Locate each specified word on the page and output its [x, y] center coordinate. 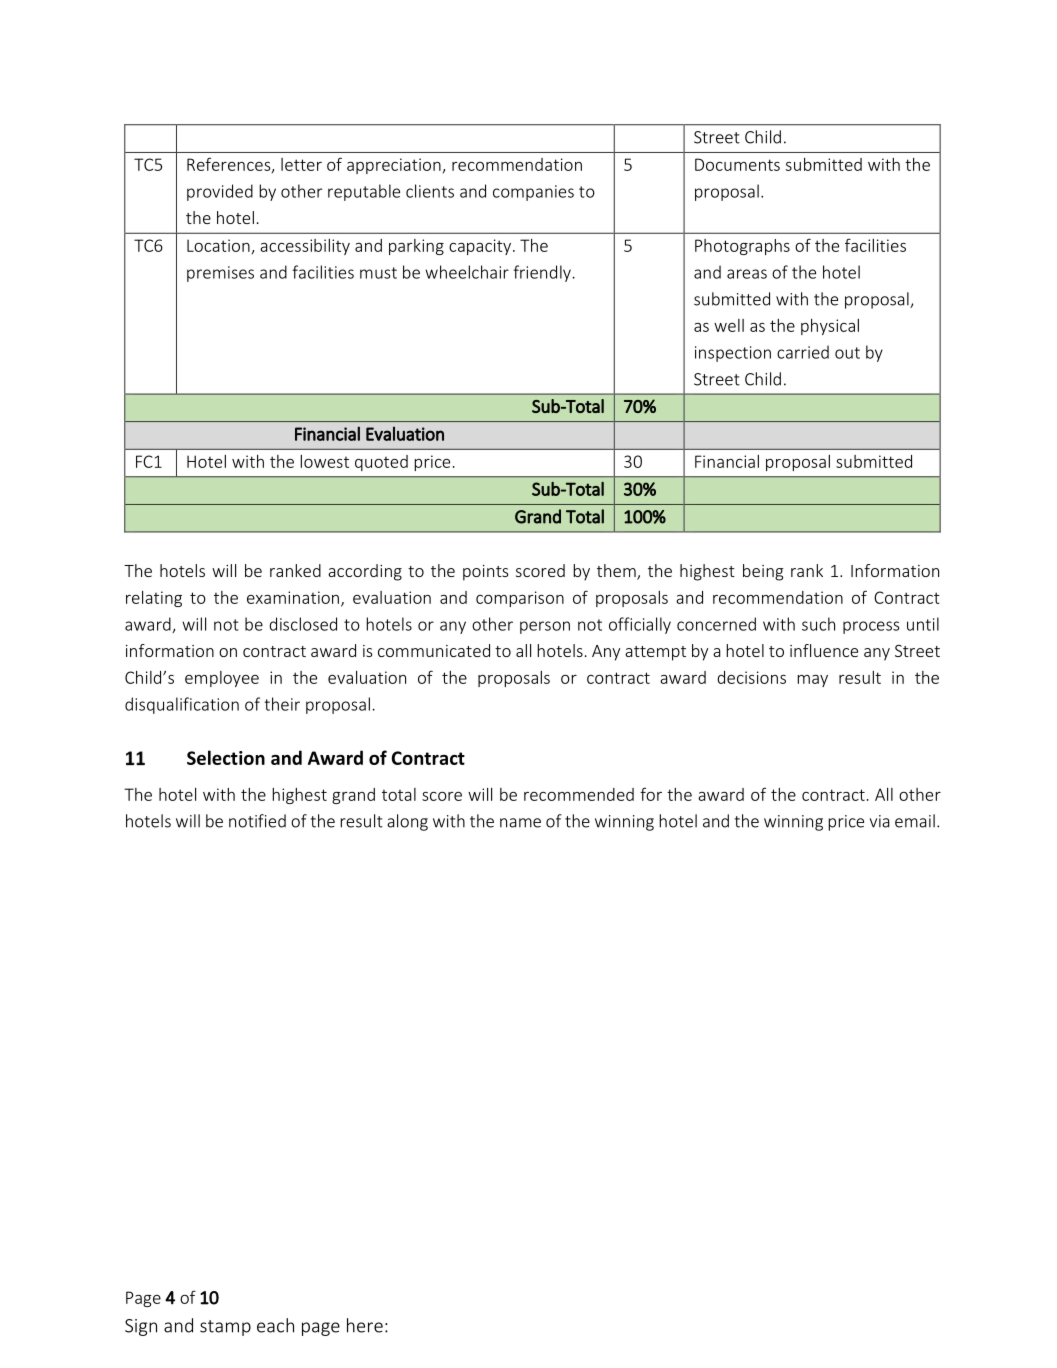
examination [293, 597]
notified [257, 821]
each [275, 1325]
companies [533, 193]
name [520, 823]
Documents [737, 164]
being [763, 572]
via [880, 821]
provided [220, 192]
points [486, 573]
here [365, 1325]
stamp [225, 1328]
